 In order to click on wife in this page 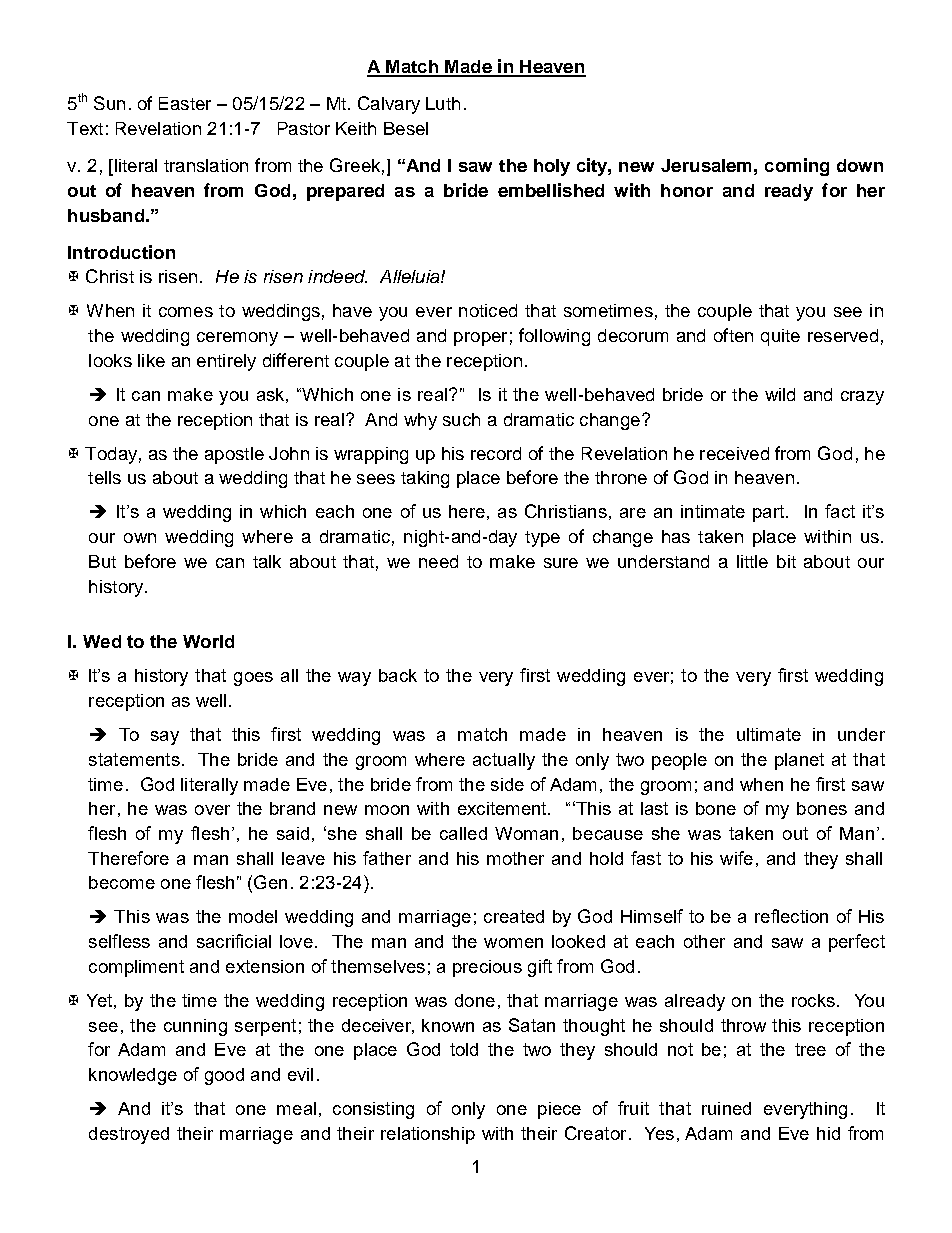, I will do `click(736, 858)`.
